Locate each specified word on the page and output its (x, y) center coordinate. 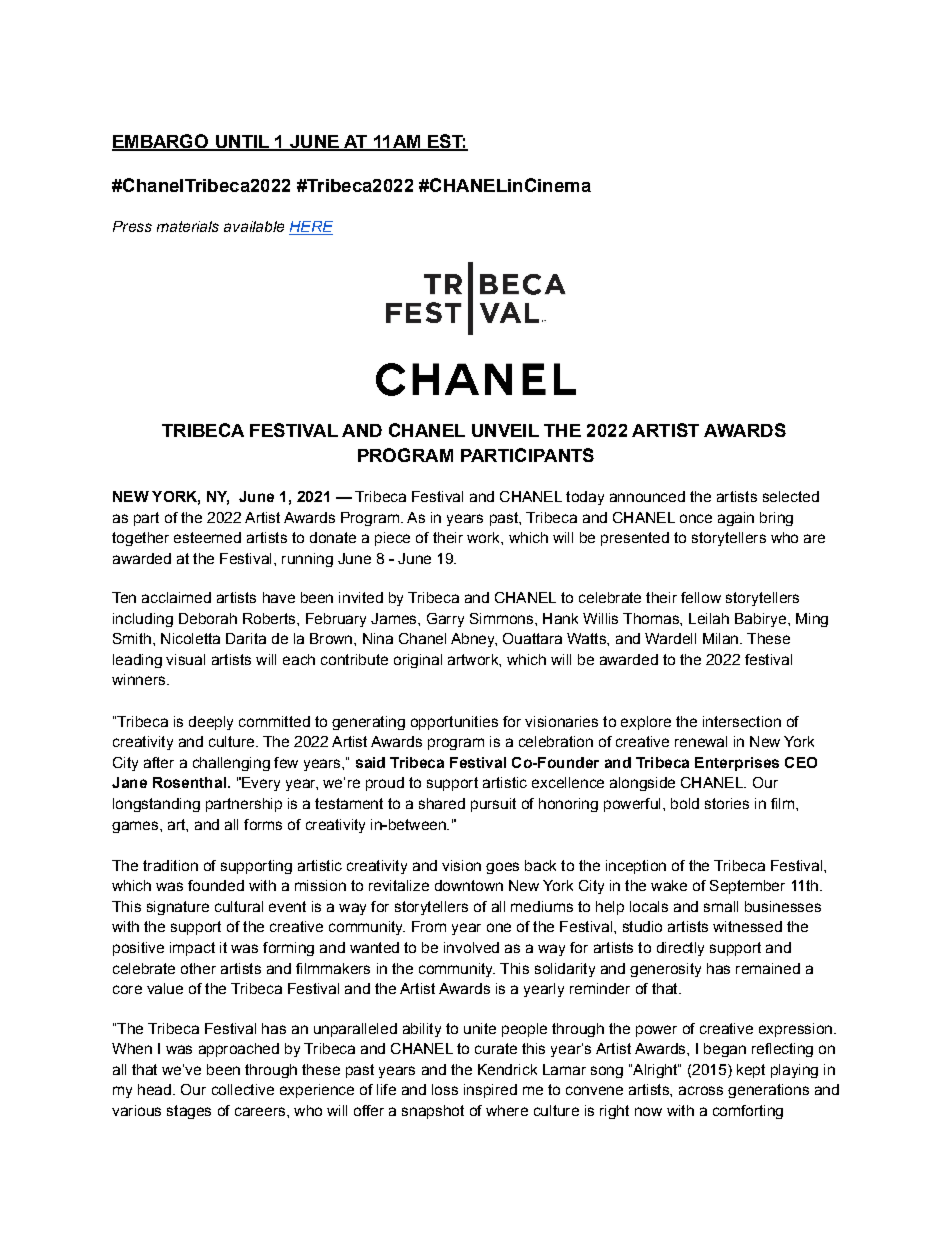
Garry (445, 620)
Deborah (208, 618)
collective (243, 1089)
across (701, 1090)
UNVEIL (505, 430)
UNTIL (242, 143)
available (254, 226)
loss (445, 1089)
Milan (720, 638)
